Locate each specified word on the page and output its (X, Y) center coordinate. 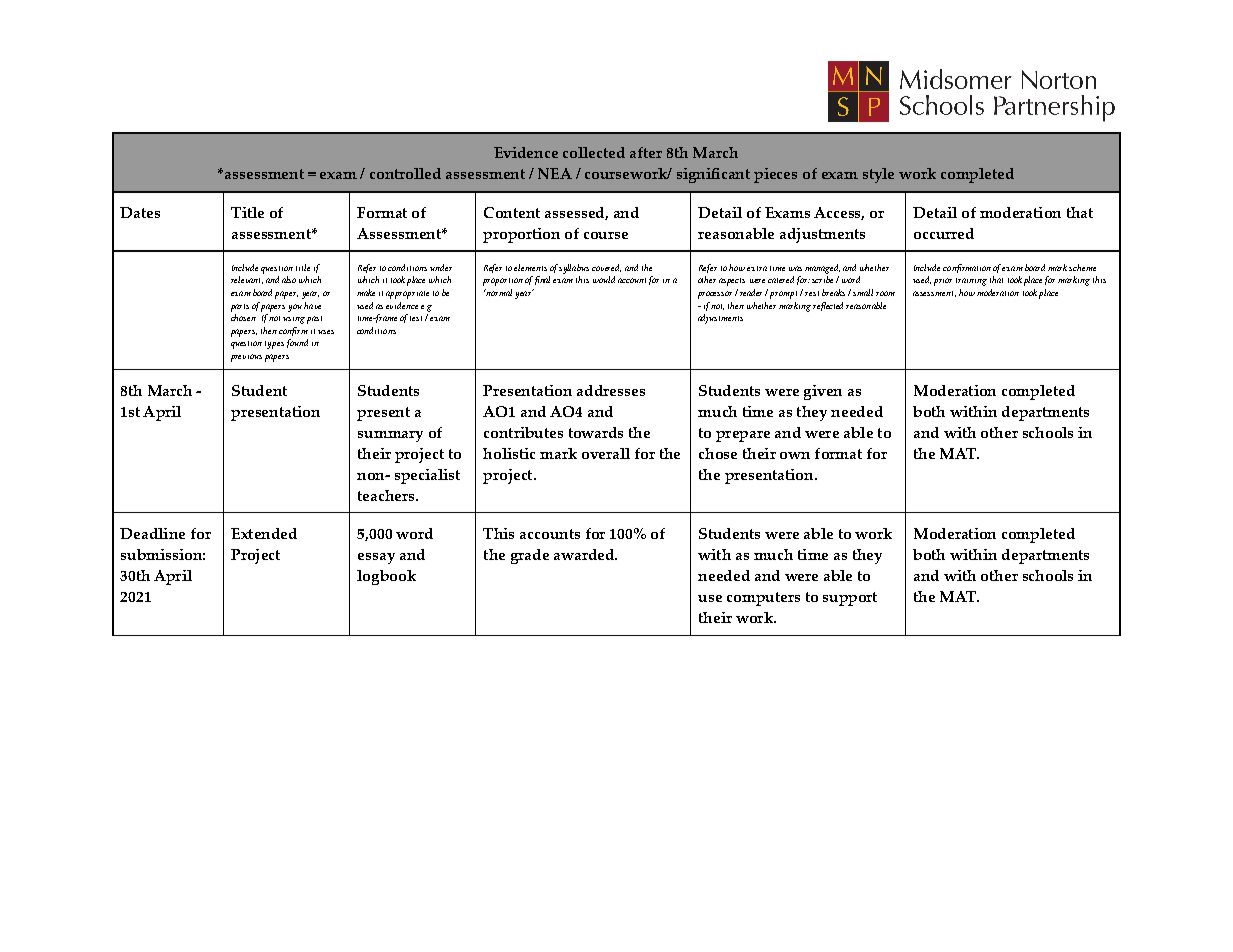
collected (594, 152)
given (823, 392)
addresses (611, 390)
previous (246, 358)
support (850, 599)
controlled (405, 173)
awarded (585, 554)
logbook (386, 577)
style (878, 175)
